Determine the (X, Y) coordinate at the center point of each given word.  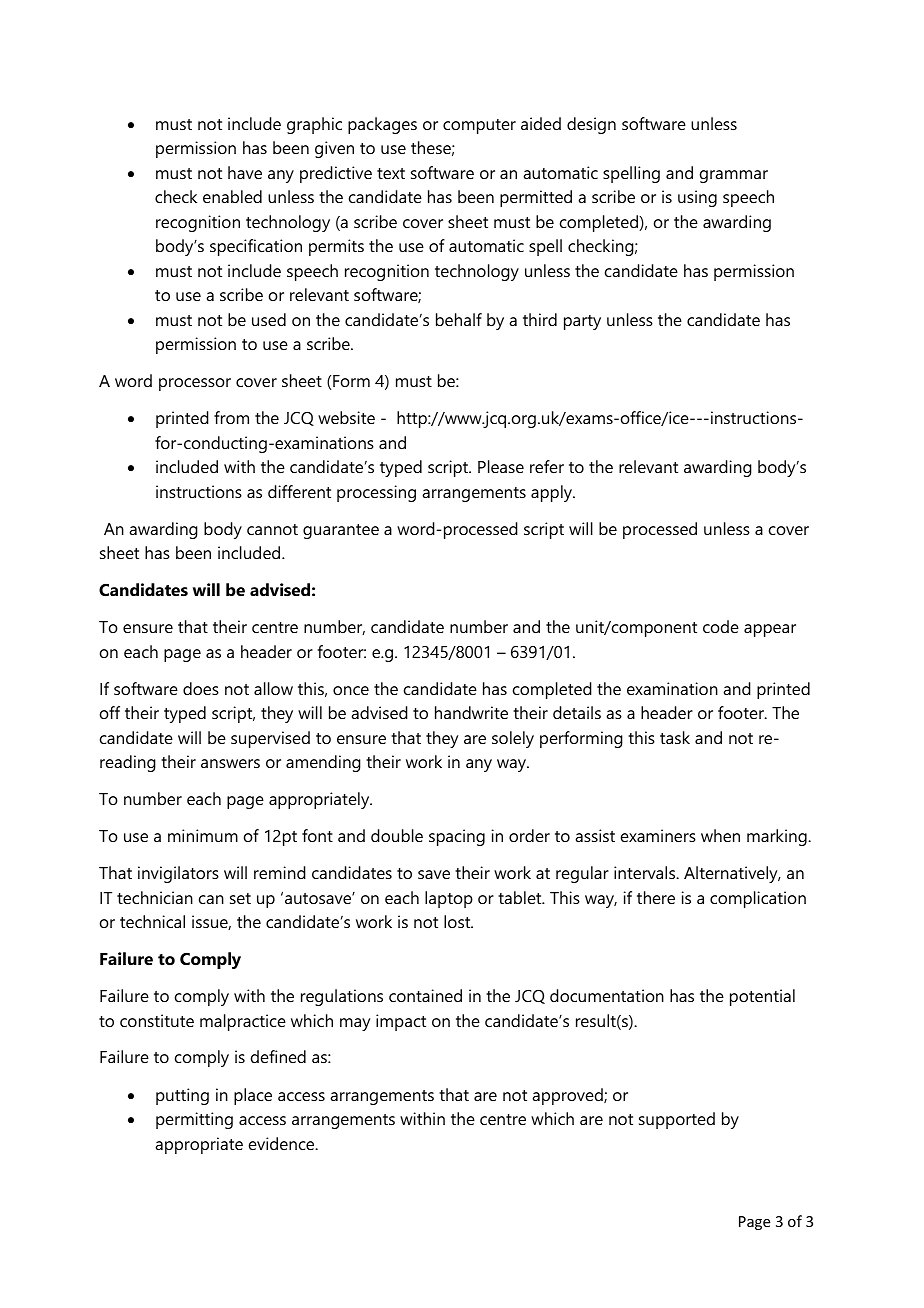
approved (568, 1096)
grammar (734, 176)
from (231, 417)
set (240, 898)
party (582, 322)
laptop (449, 899)
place (253, 1096)
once (351, 690)
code (721, 626)
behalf (459, 319)
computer (479, 126)
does (201, 688)
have (245, 172)
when (720, 835)
